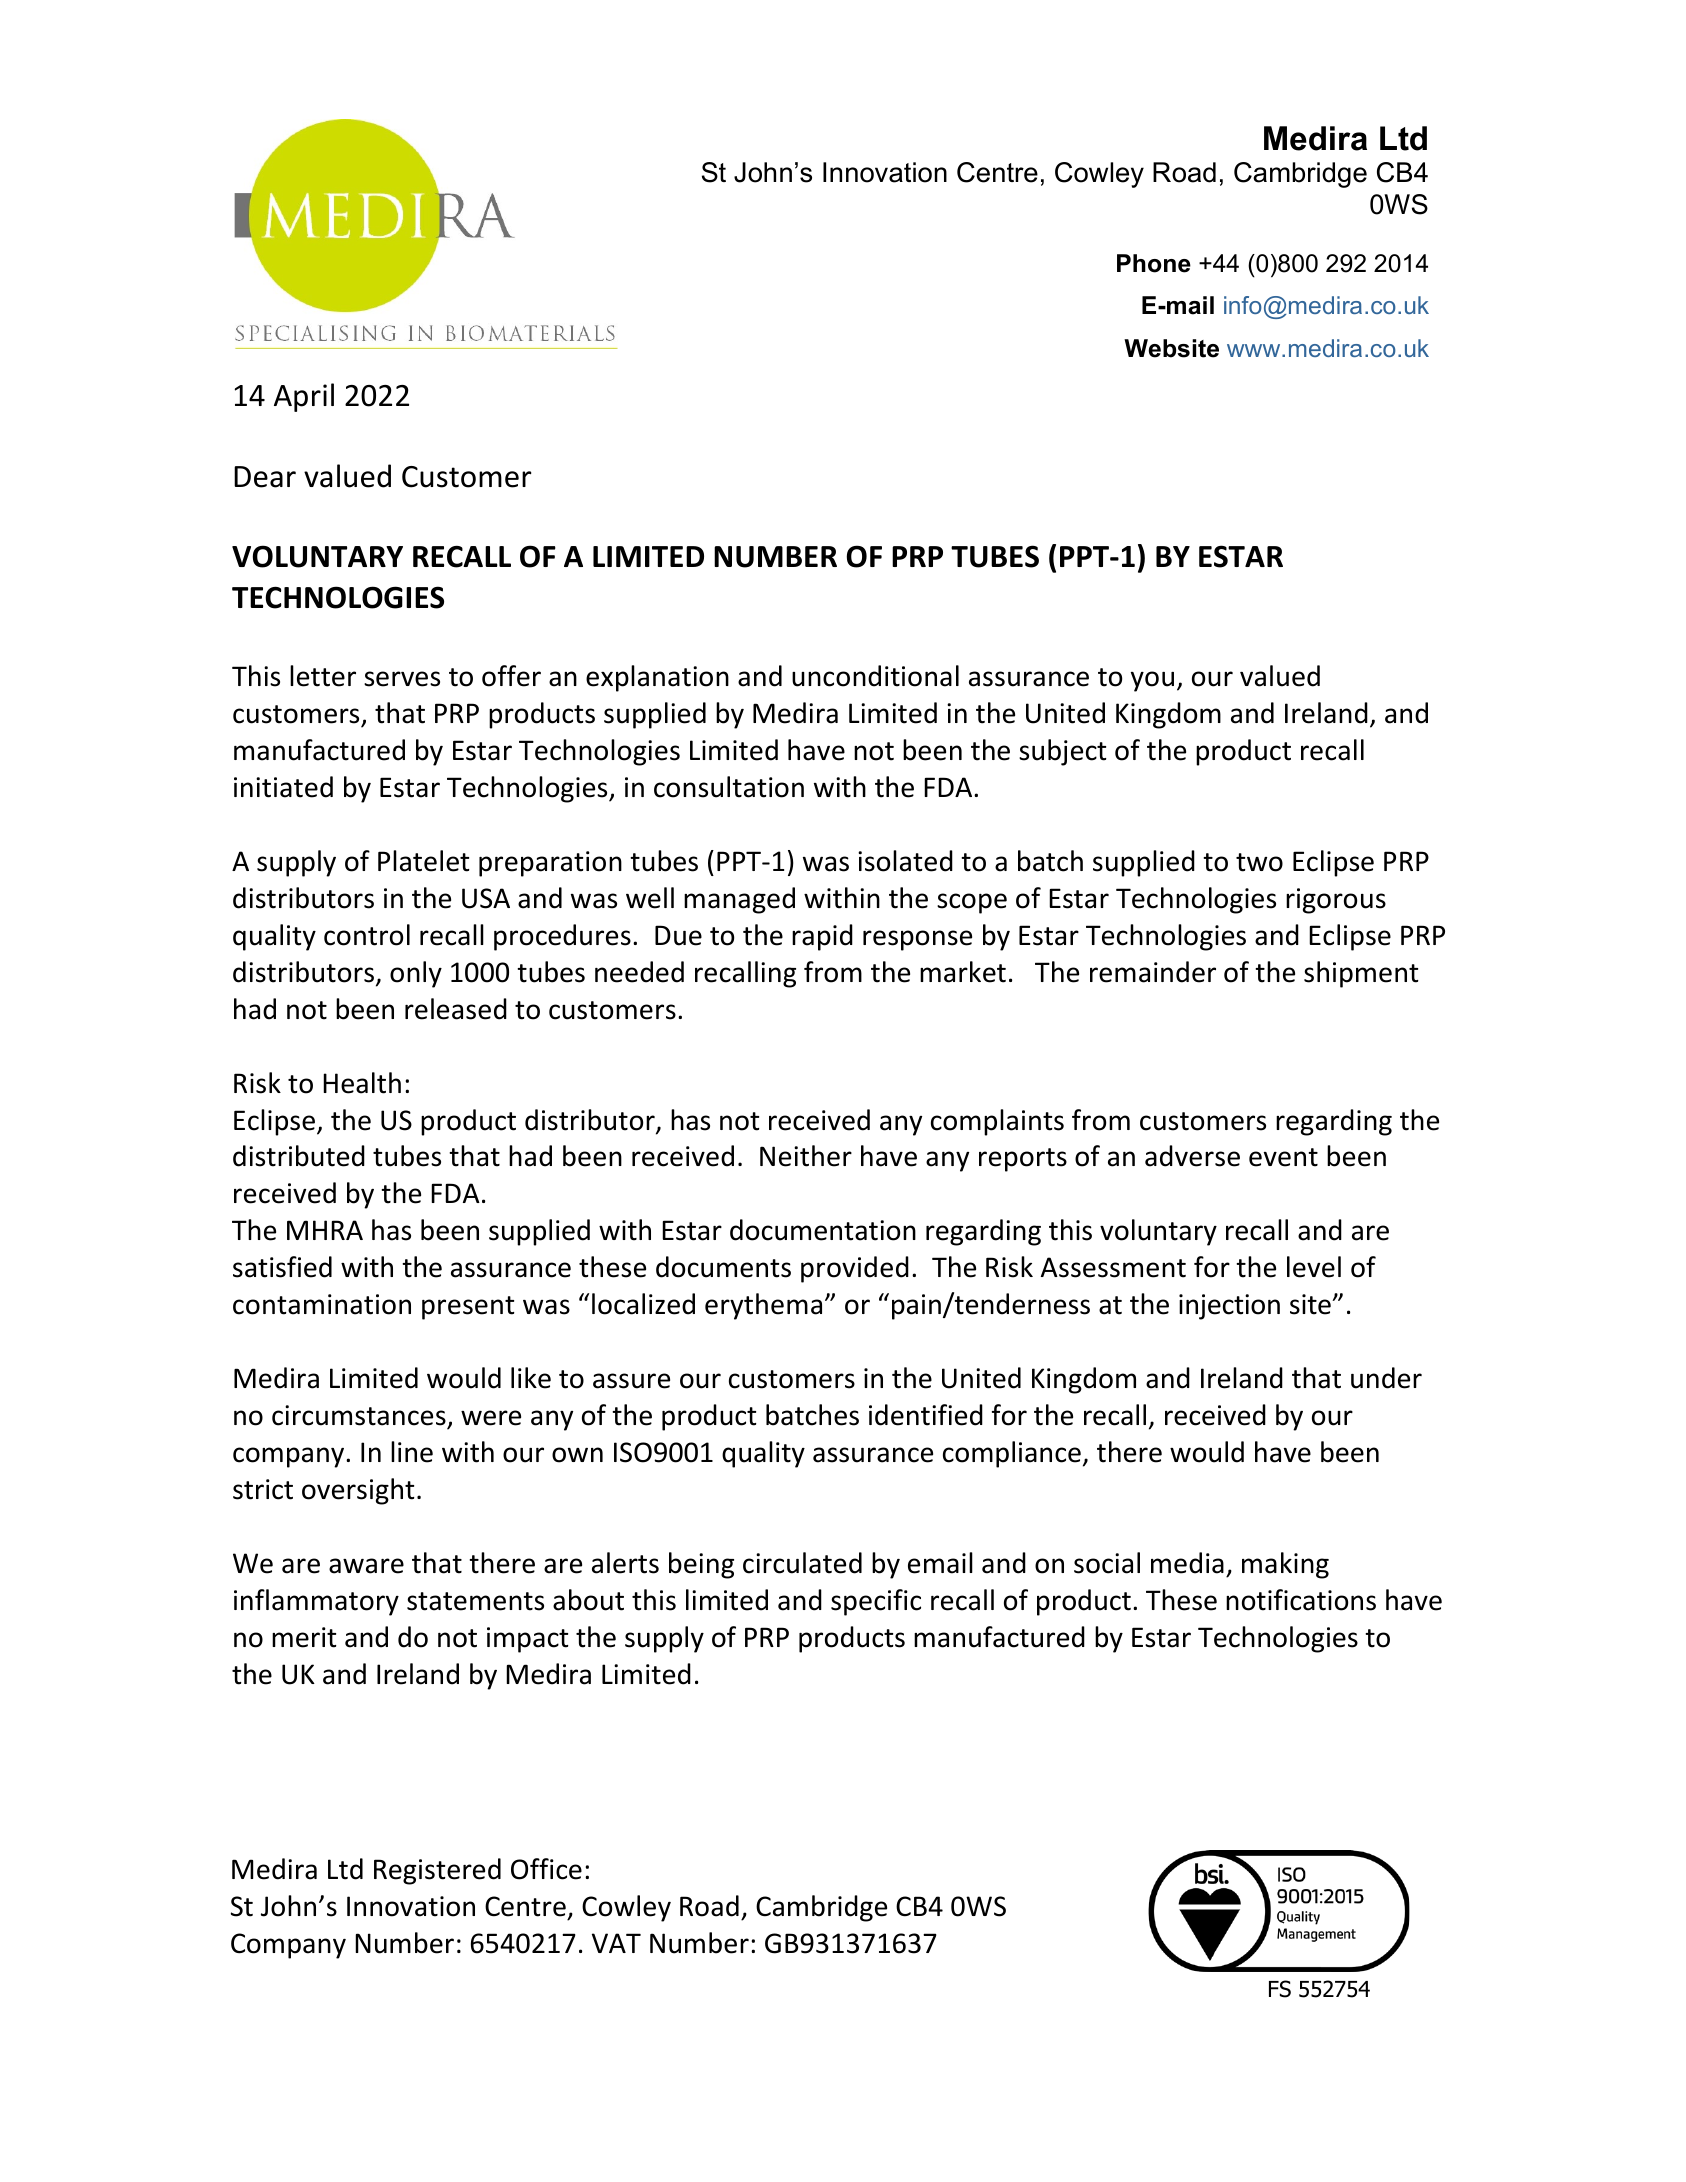  Describe the element at coordinates (1154, 263) in the screenshot. I see `Phone` at that location.
